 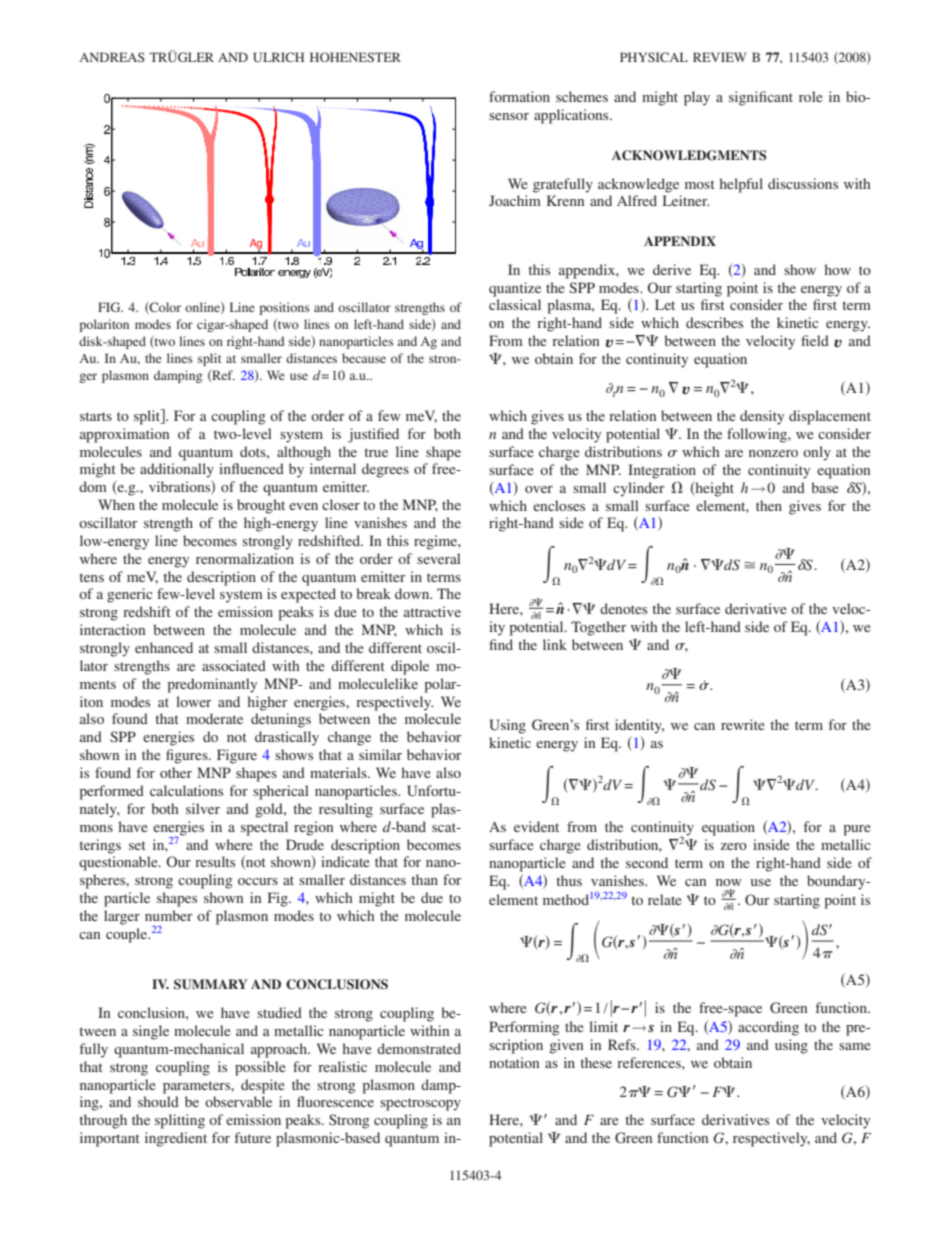 What do you see at coordinates (761, 98) in the page?
I see `significant` at bounding box center [761, 98].
